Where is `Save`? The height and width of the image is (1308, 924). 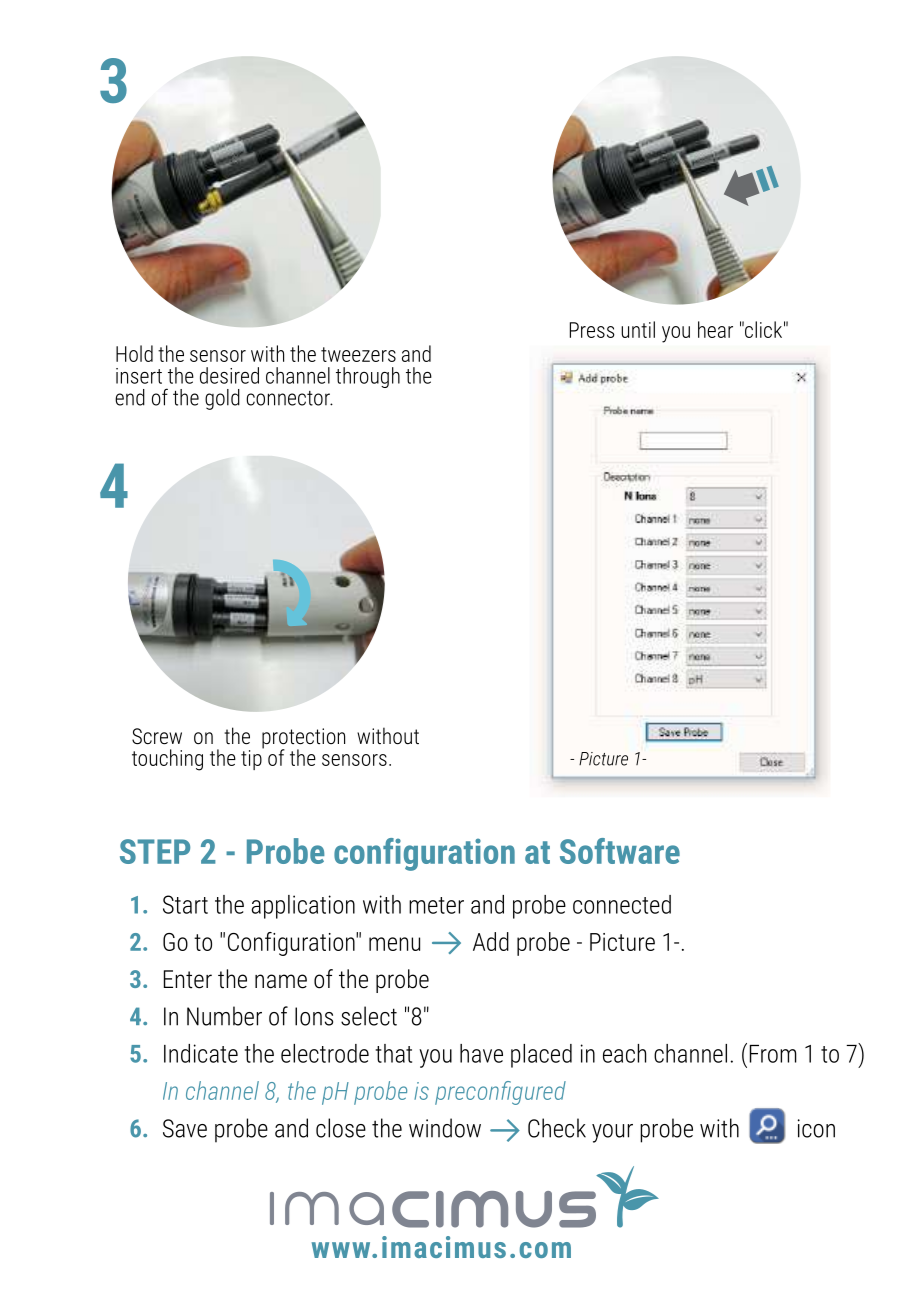 Save is located at coordinates (185, 1128).
